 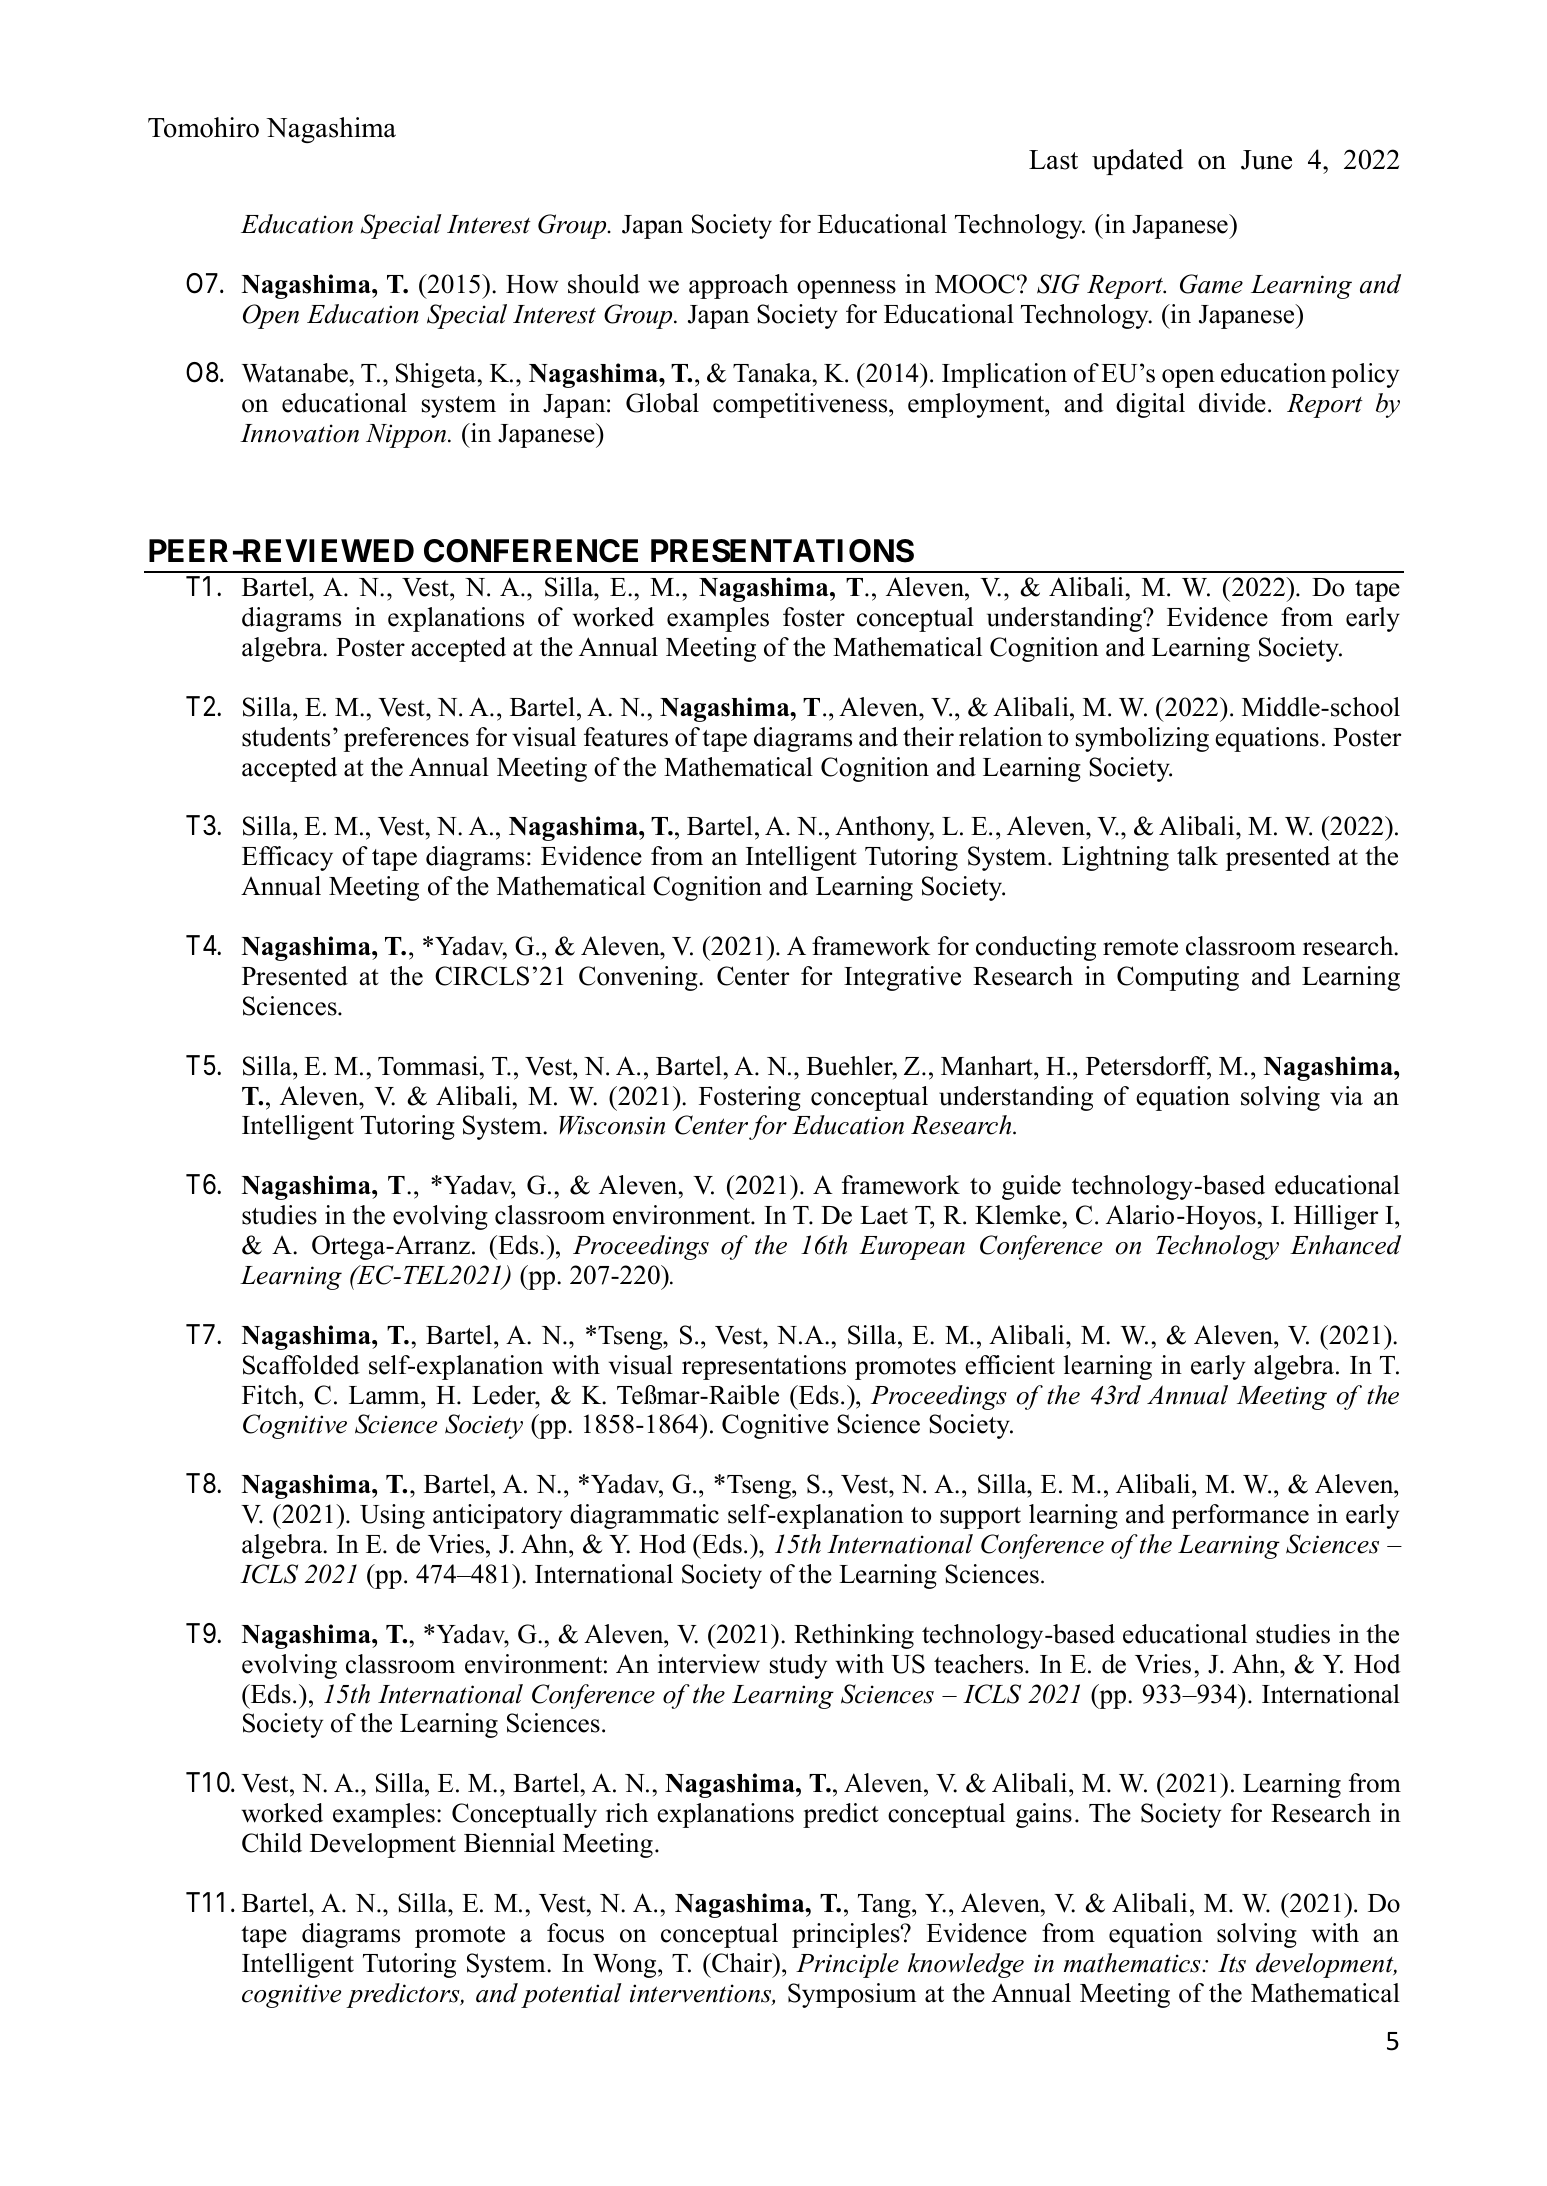 What do you see at coordinates (272, 1843) in the screenshot?
I see `Child` at bounding box center [272, 1843].
